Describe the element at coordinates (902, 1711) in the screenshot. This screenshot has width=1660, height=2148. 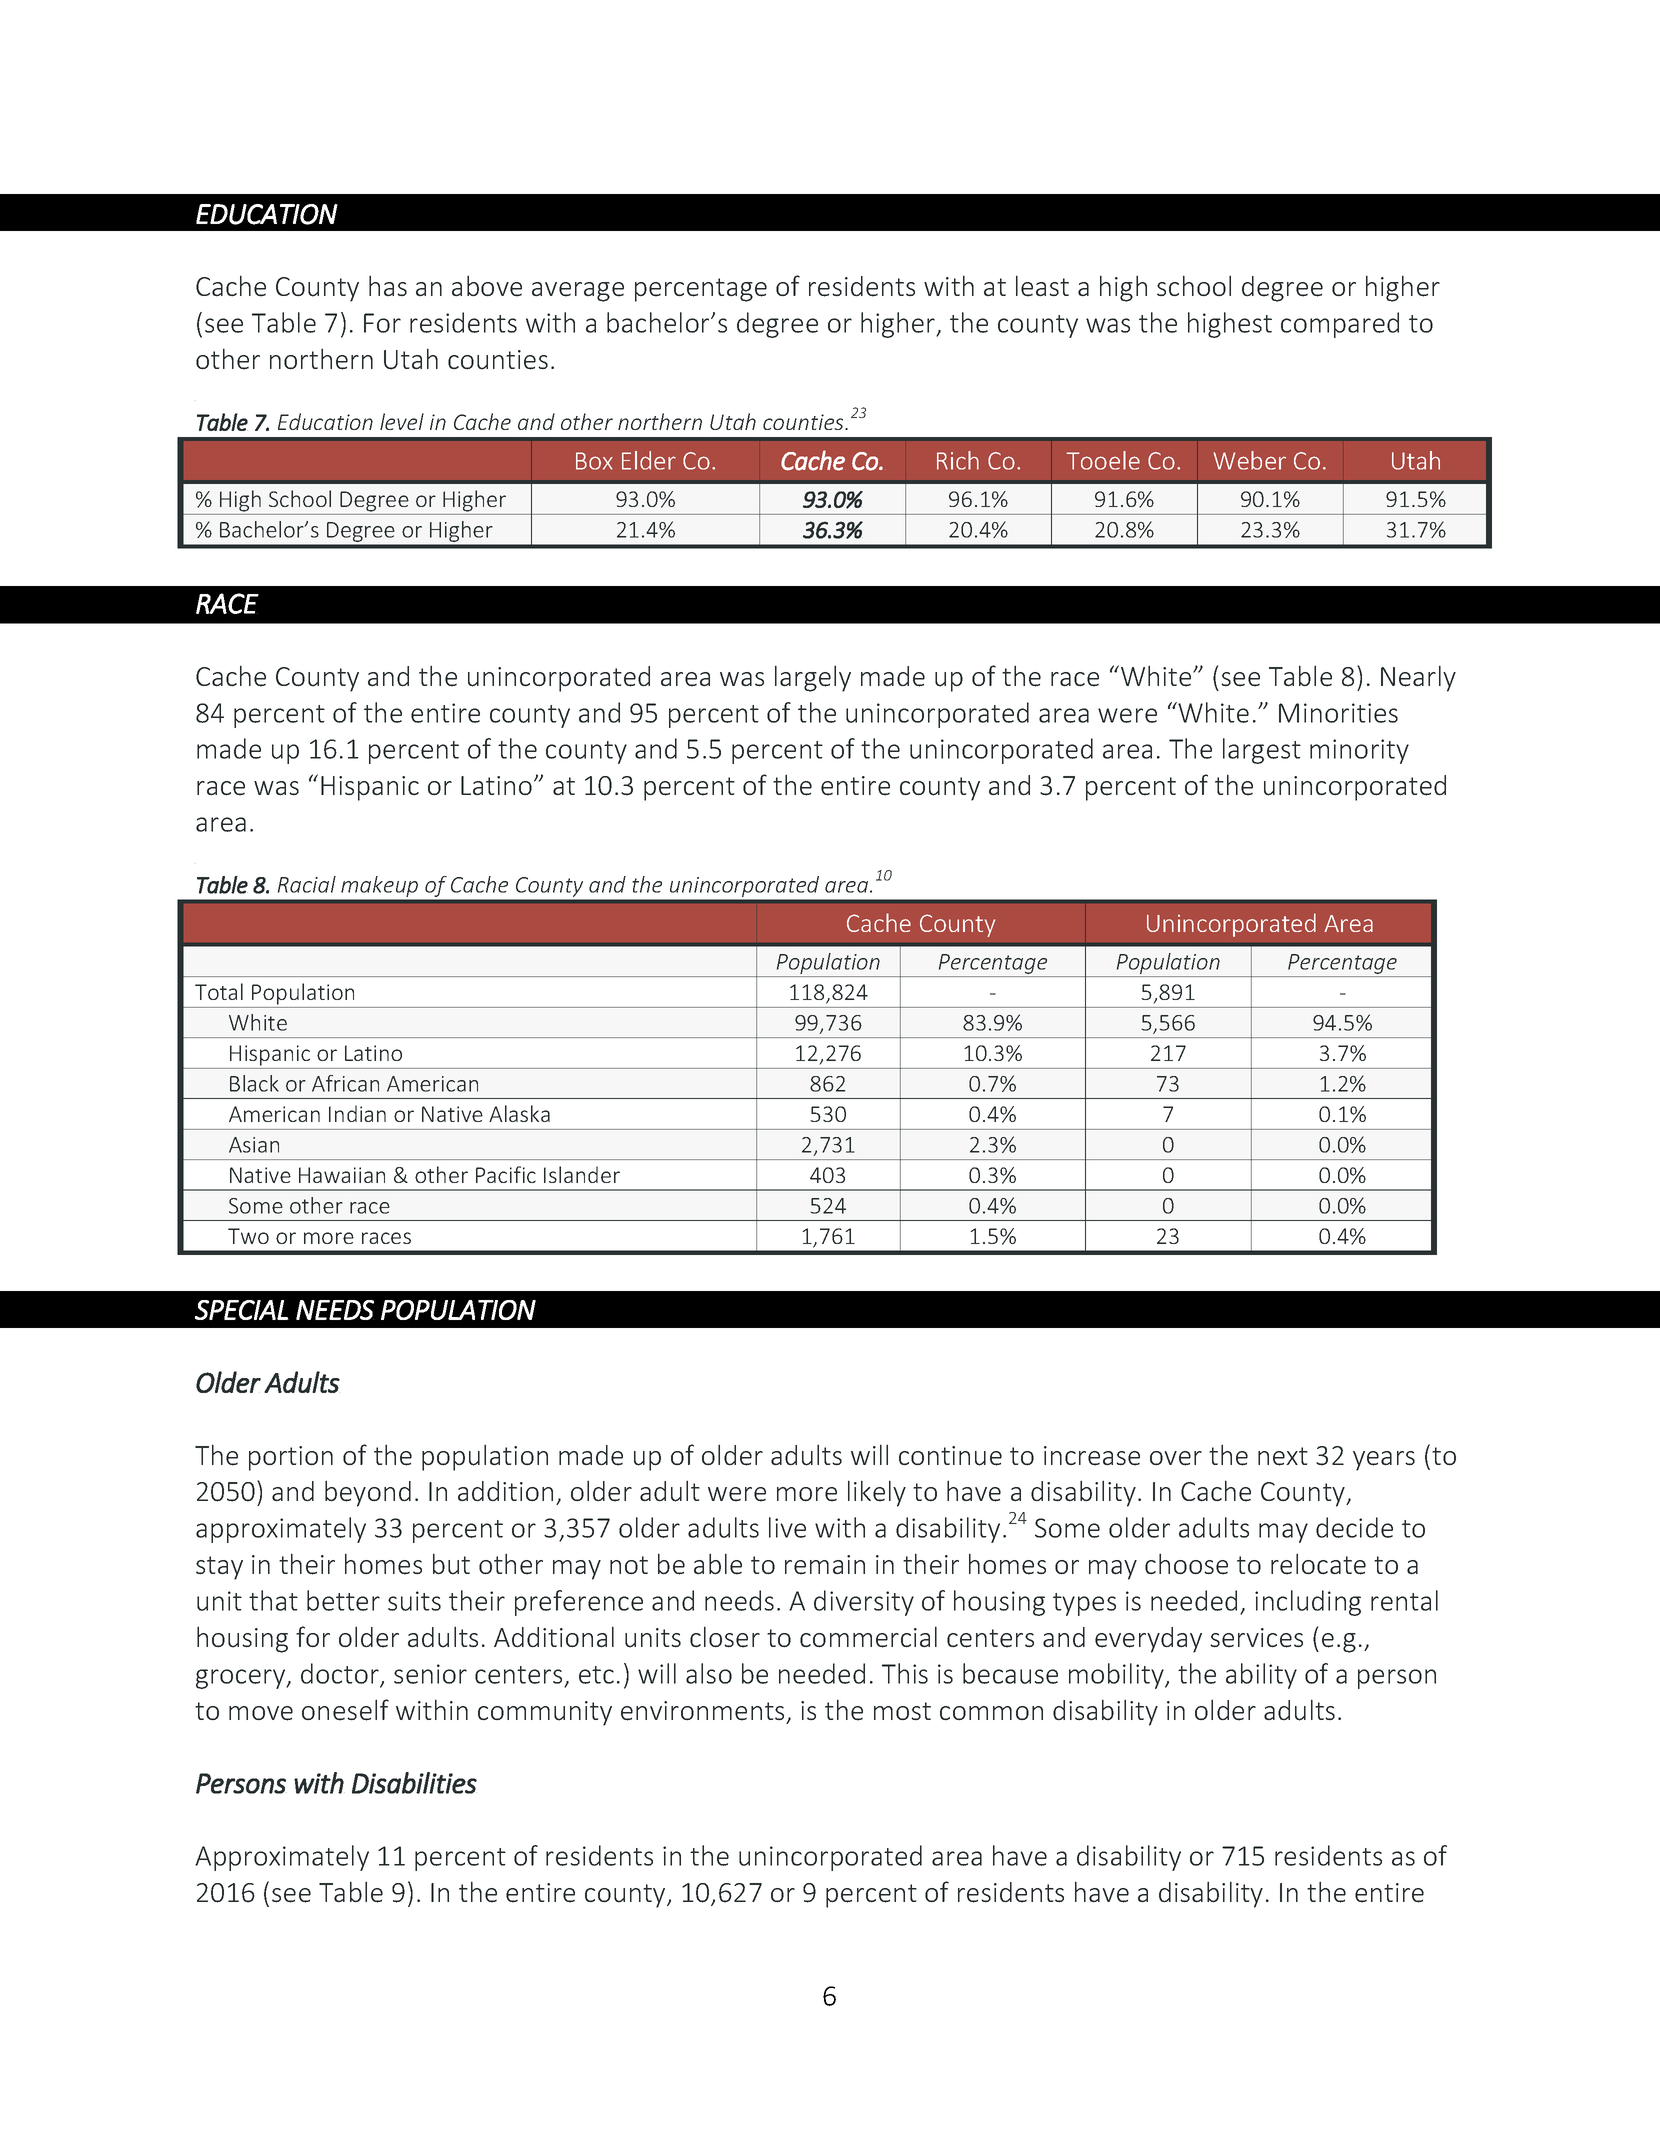
I see `most` at that location.
